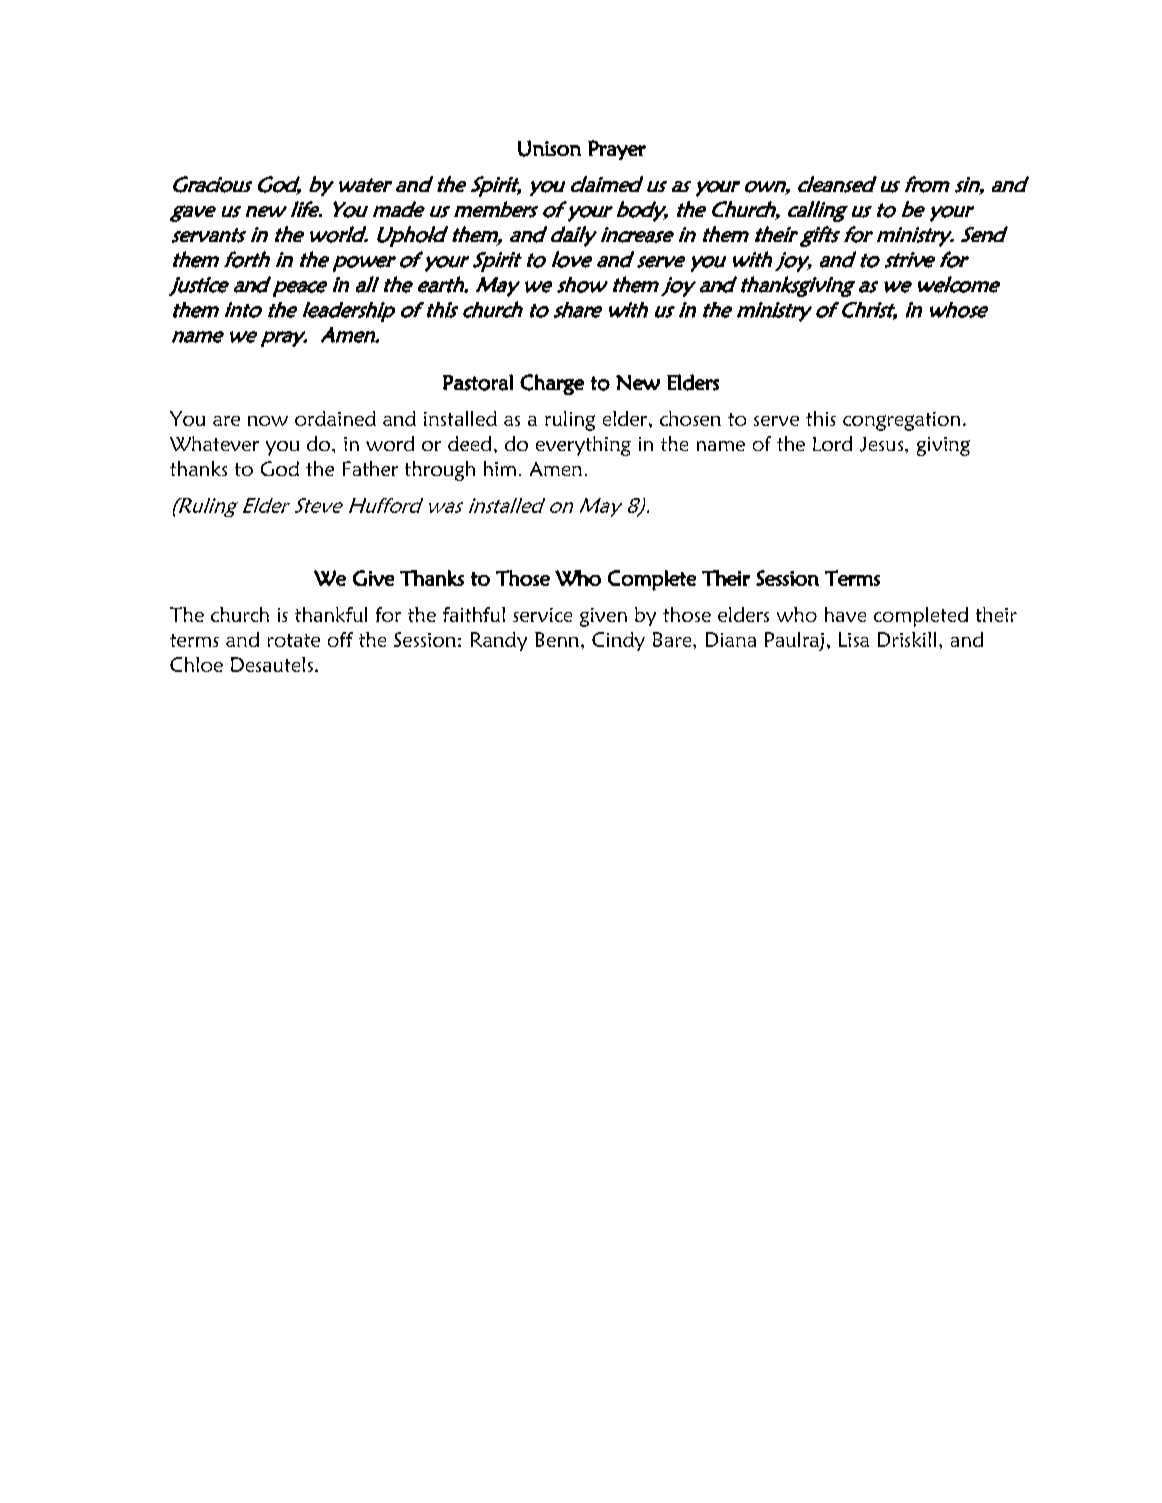 Image resolution: width=1162 pixels, height=1503 pixels. Describe the element at coordinates (832, 443) in the screenshot. I see `Lord` at that location.
